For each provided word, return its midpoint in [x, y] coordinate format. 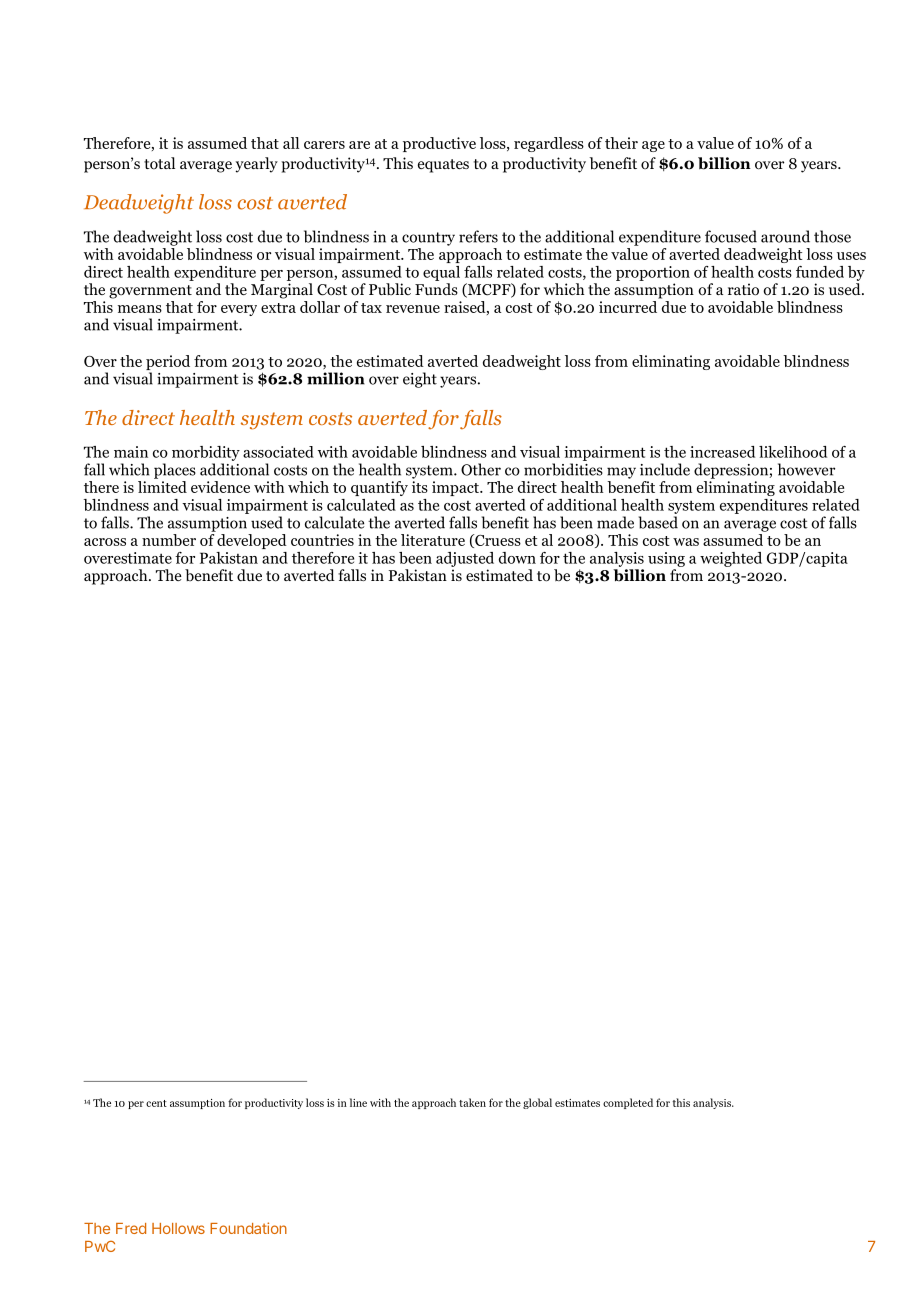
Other [481, 469]
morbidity [206, 453]
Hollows [178, 1228]
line [358, 1102]
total [159, 163]
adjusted [465, 559]
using [666, 559]
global [537, 1103]
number [169, 540]
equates [443, 166]
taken [472, 1102]
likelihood [793, 452]
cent [156, 1103]
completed [628, 1103]
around [785, 236]
